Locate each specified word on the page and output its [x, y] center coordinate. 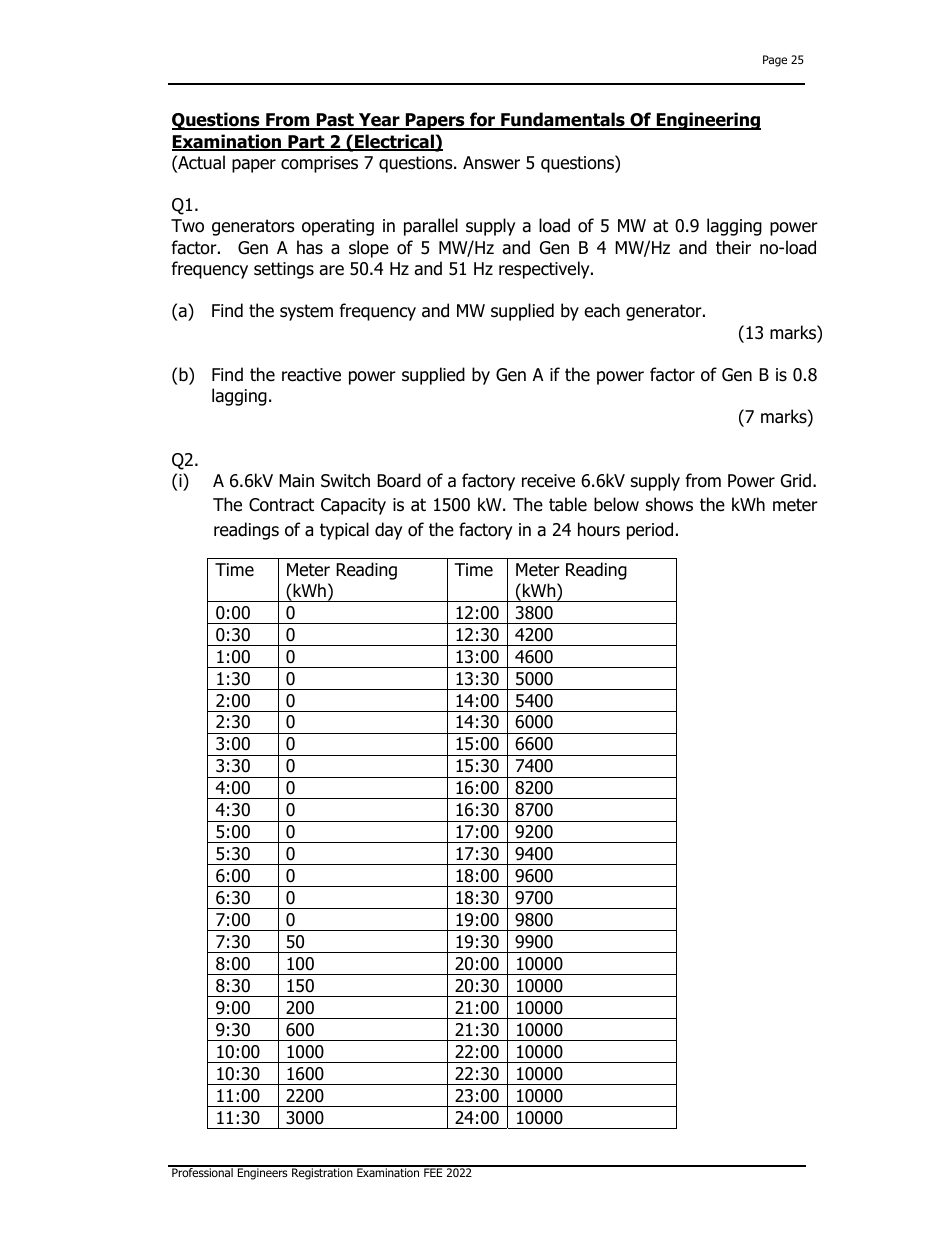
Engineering [707, 121]
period [650, 531]
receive [548, 481]
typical [344, 531]
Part [306, 143]
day [388, 531]
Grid [796, 480]
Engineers [262, 1173]
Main [296, 481]
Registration [322, 1173]
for [483, 121]
